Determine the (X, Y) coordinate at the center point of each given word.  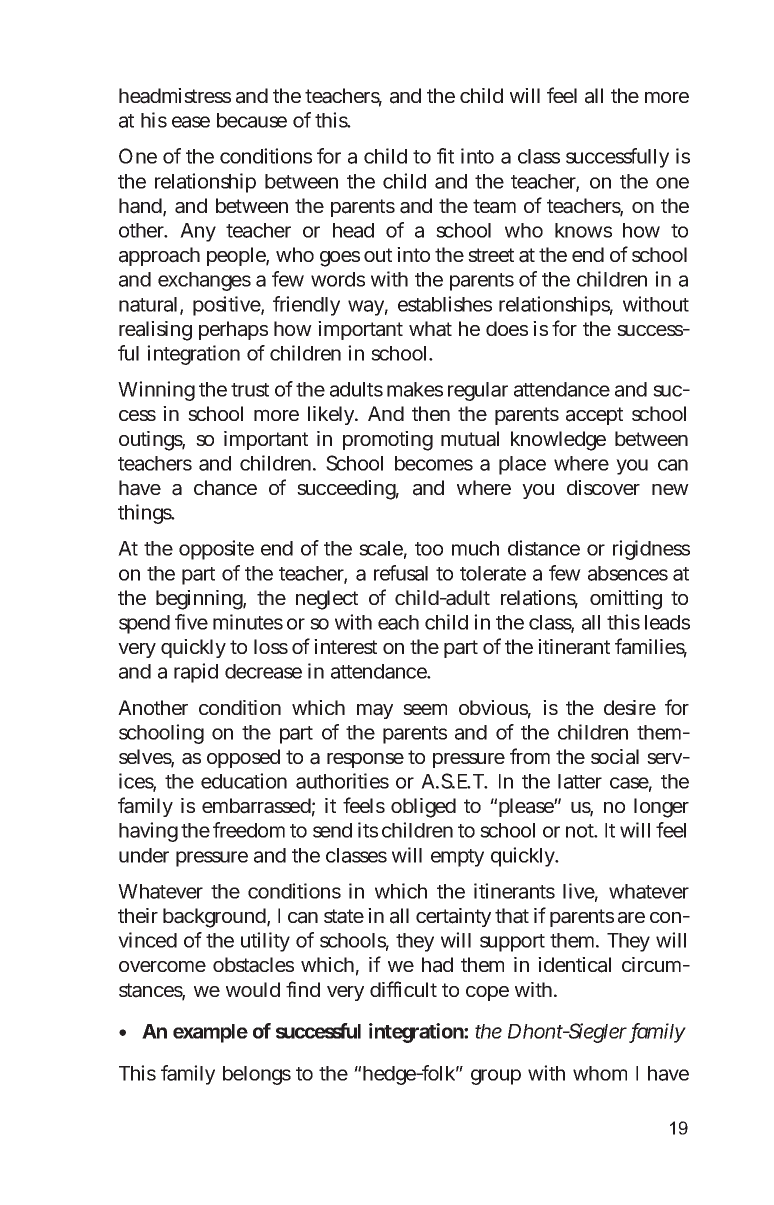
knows (583, 230)
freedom (249, 830)
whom (600, 1073)
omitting (626, 600)
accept (594, 416)
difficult (403, 989)
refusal (401, 573)
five (191, 622)
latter (580, 781)
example (210, 1033)
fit (445, 156)
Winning (156, 391)
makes (415, 389)
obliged (423, 808)
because (252, 120)
